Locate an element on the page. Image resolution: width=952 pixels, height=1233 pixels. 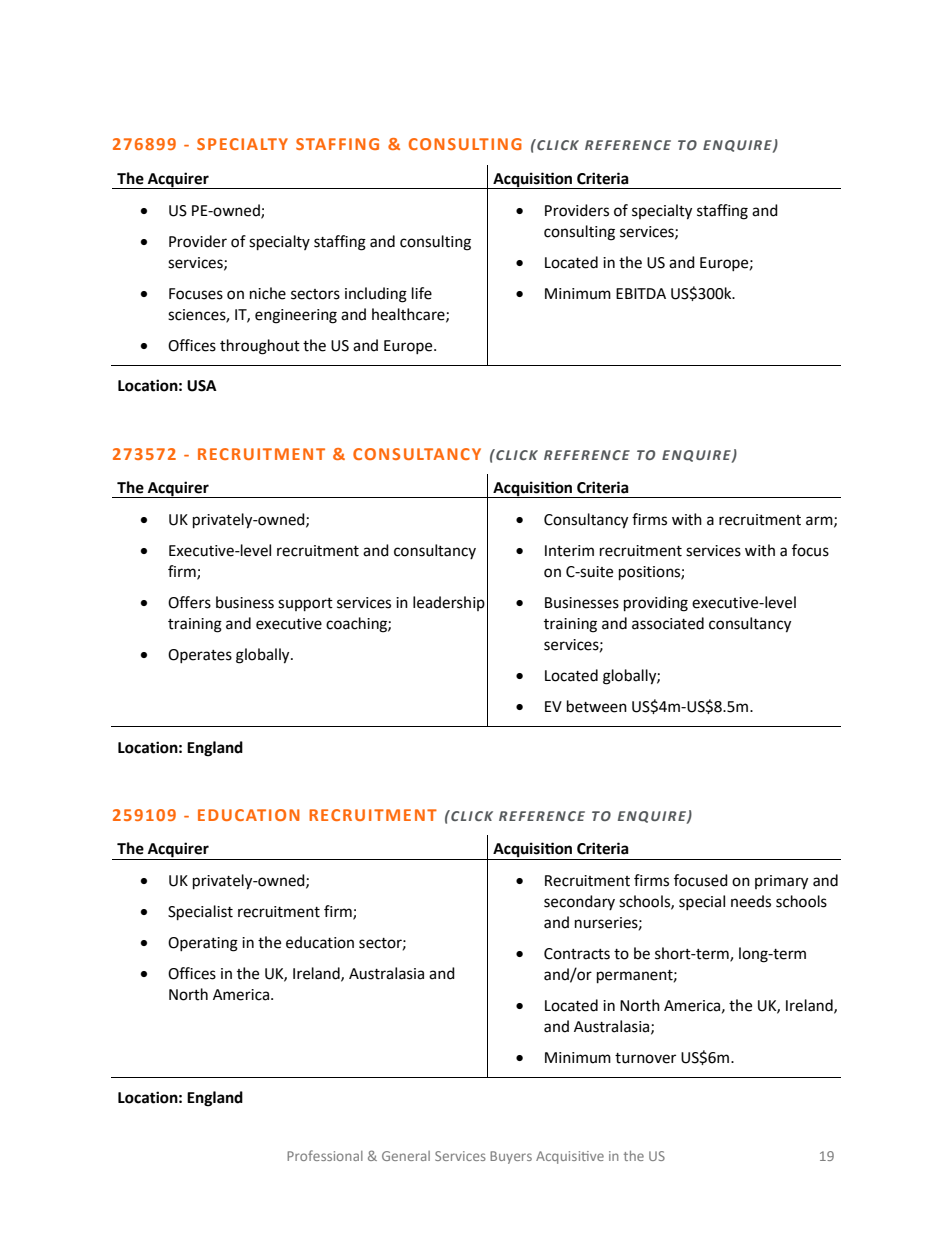
life is located at coordinates (422, 293).
